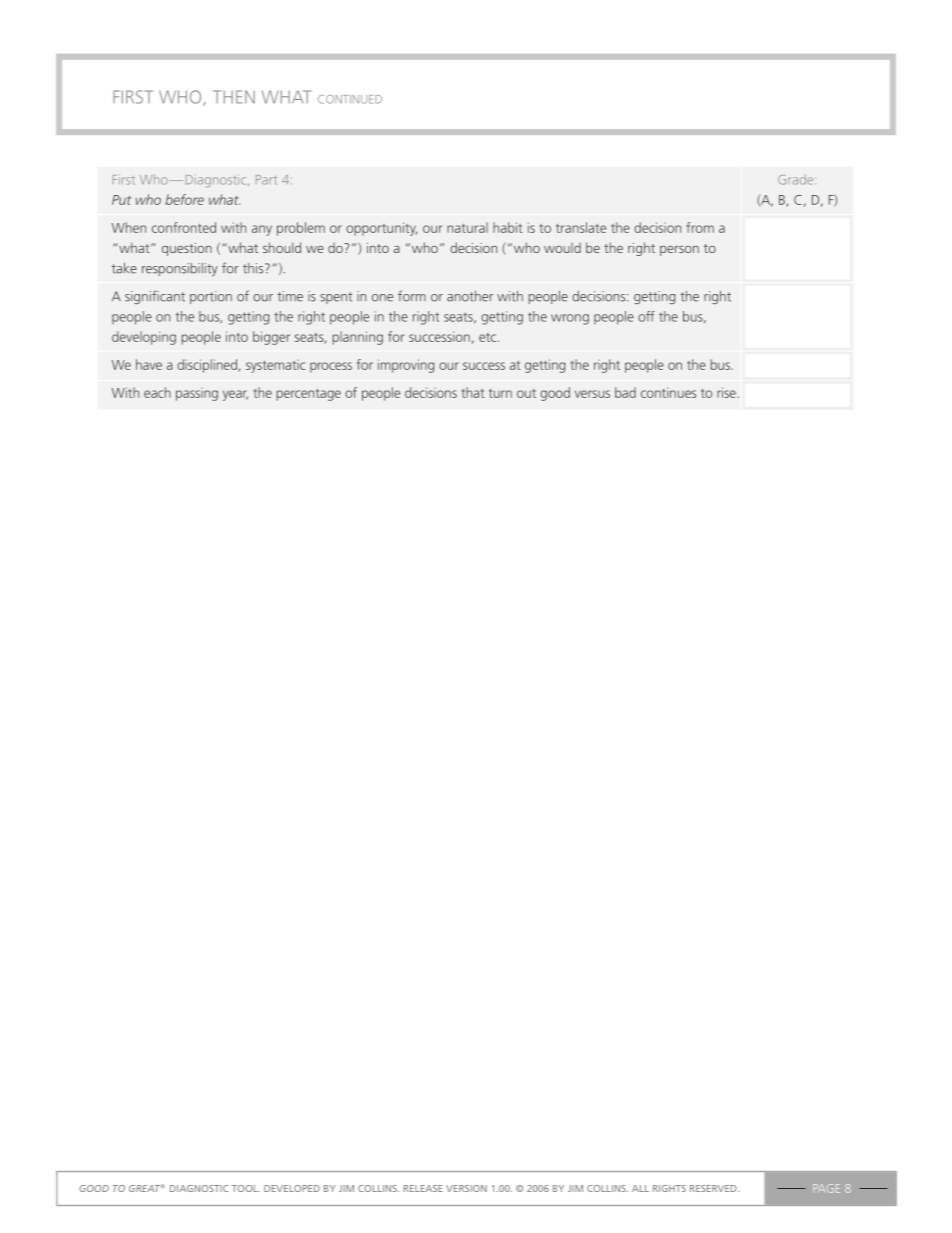 The image size is (952, 1233). What do you see at coordinates (422, 1188) in the screenshot?
I see `RELEASE` at bounding box center [422, 1188].
